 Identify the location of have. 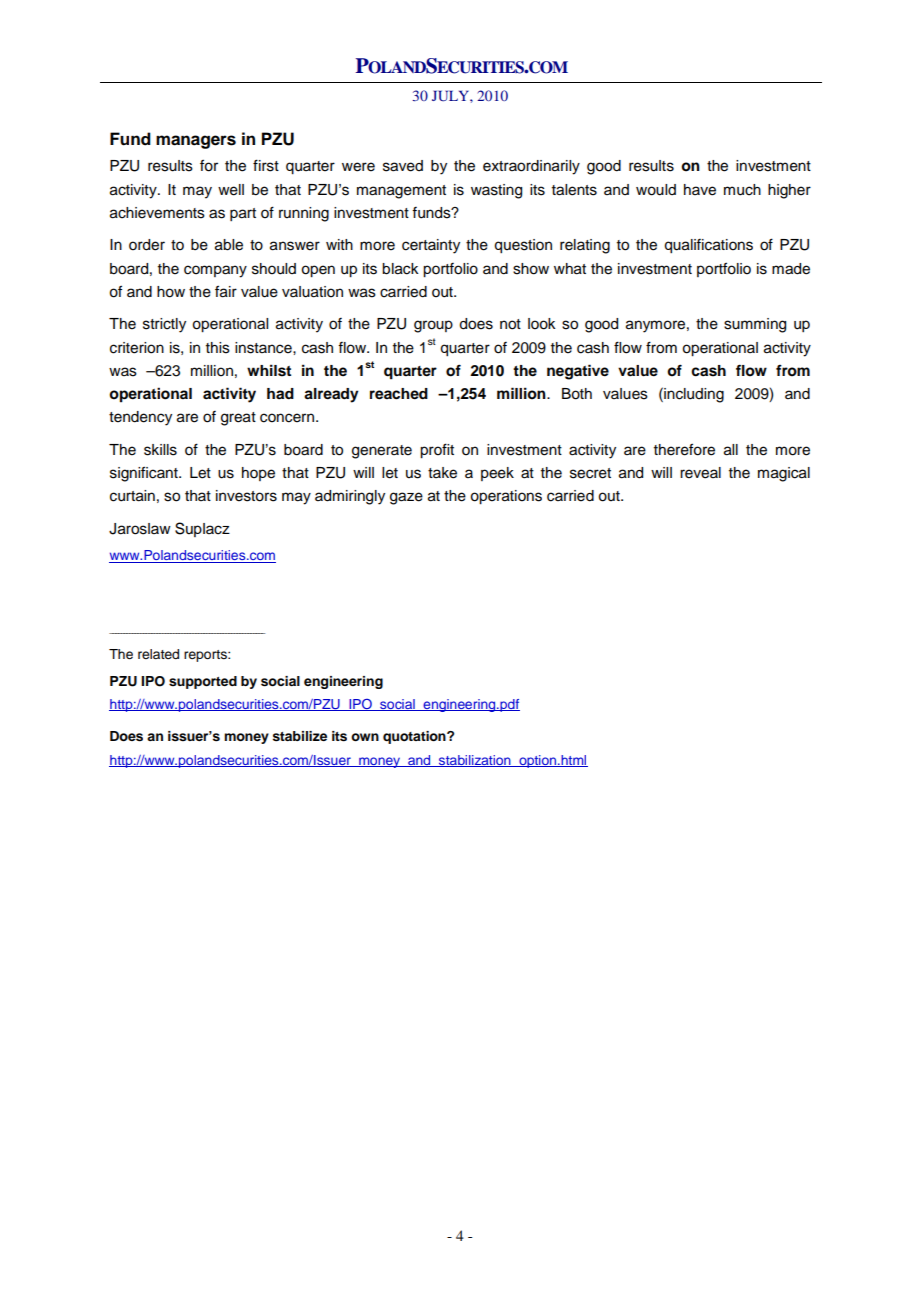
(700, 190).
